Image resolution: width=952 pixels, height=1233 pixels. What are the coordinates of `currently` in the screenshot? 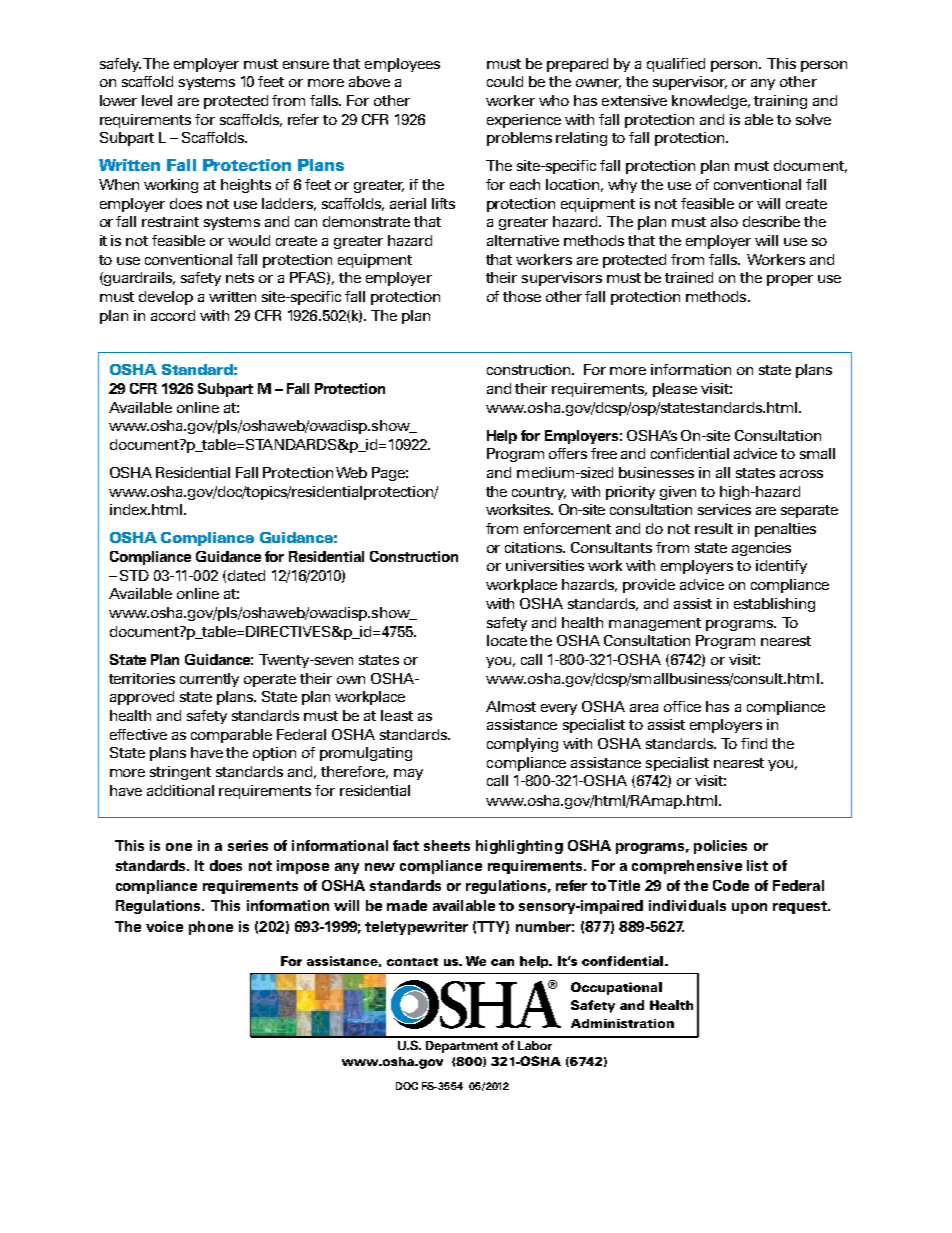 It's located at (209, 680).
